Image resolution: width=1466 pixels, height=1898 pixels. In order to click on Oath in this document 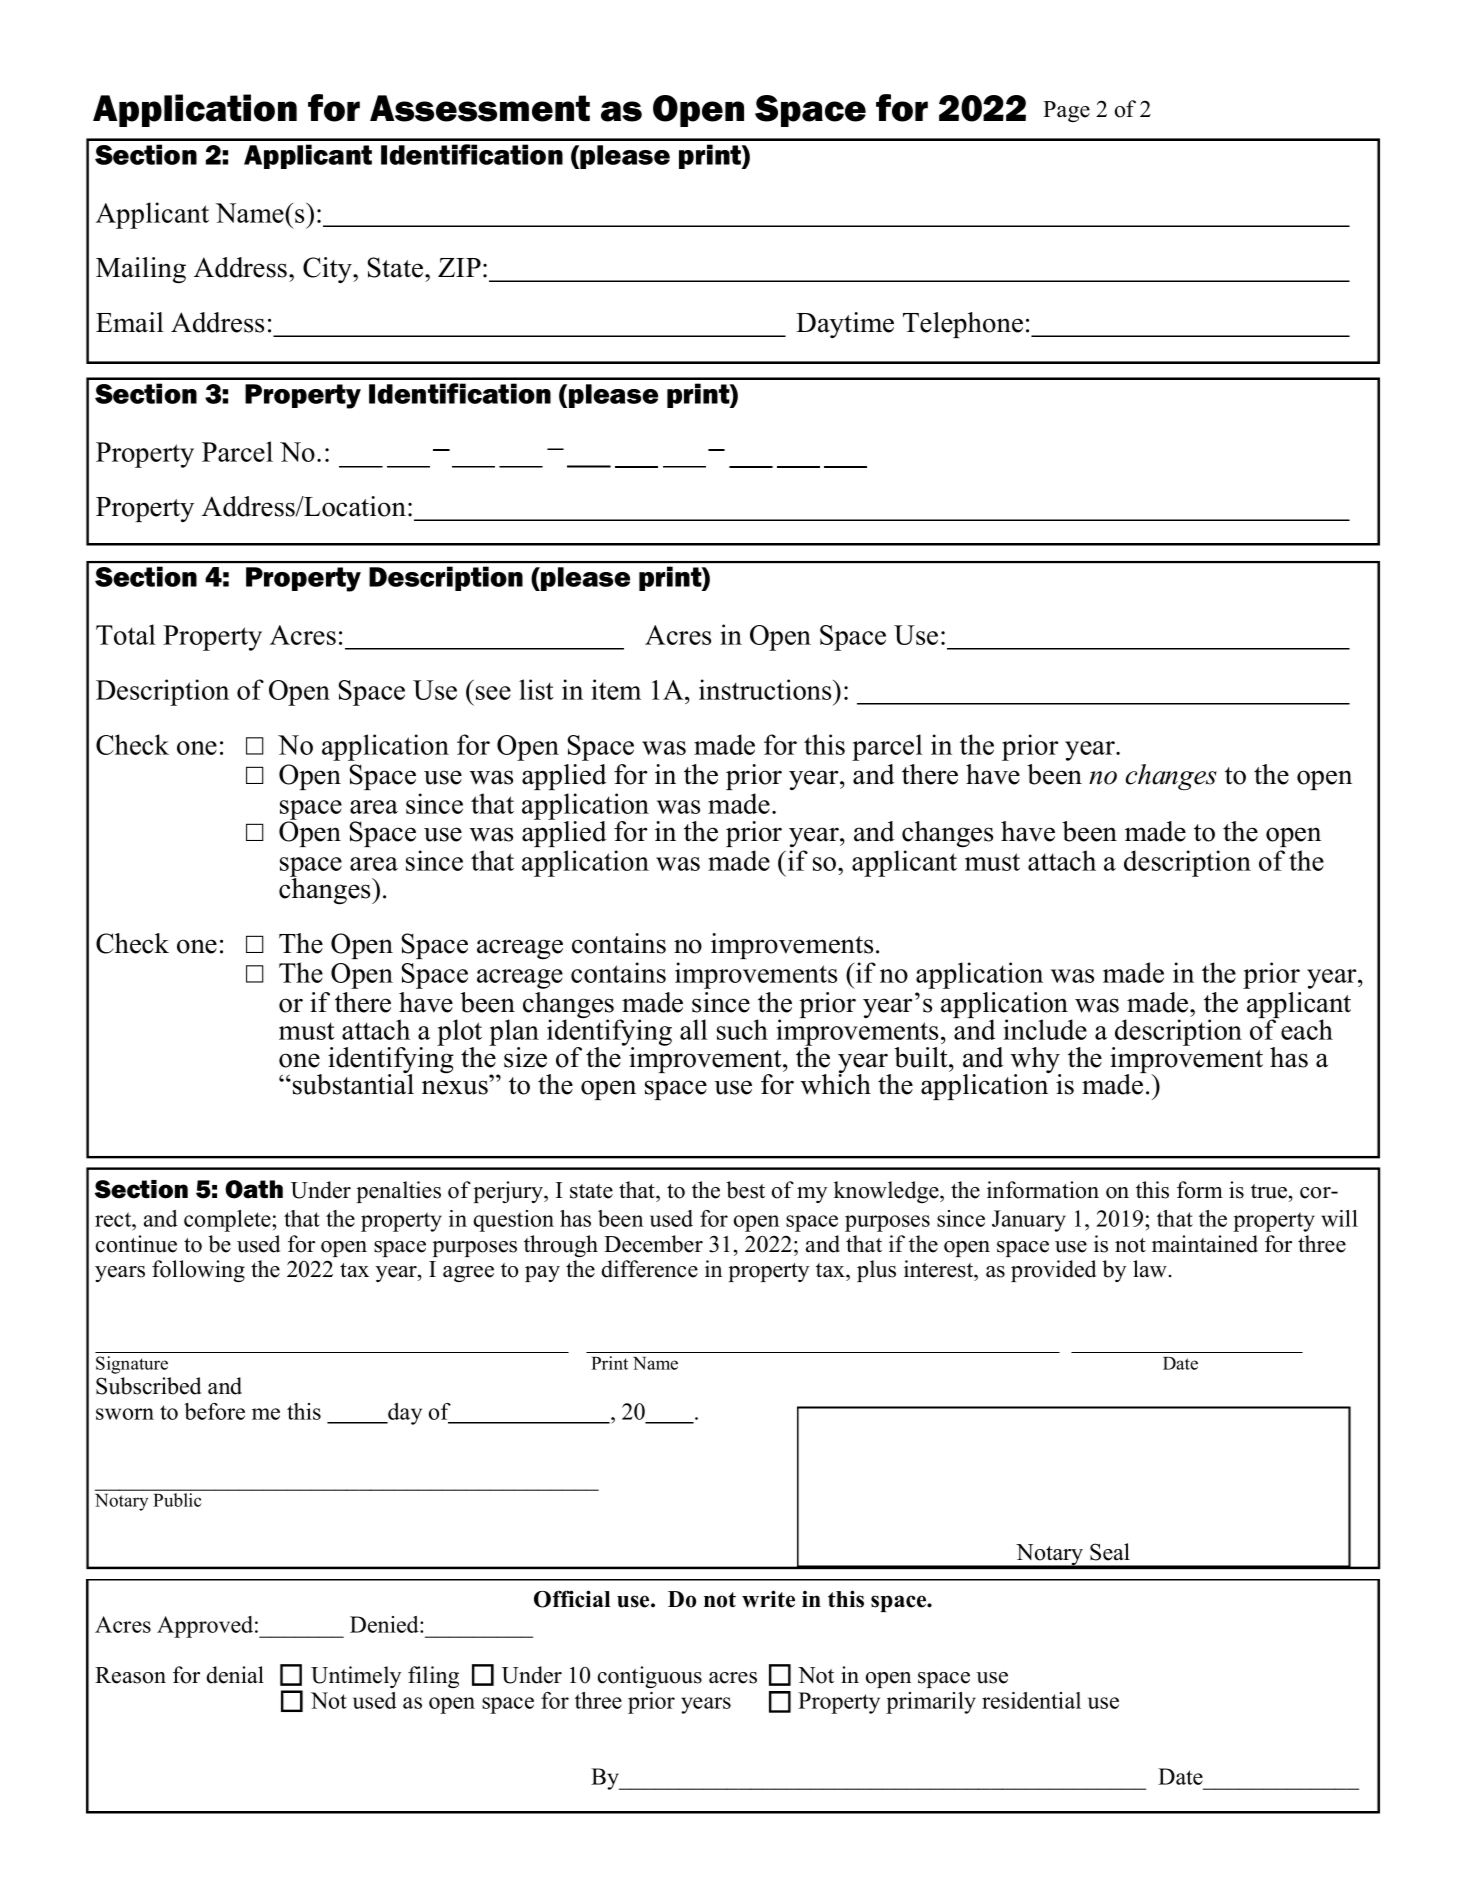, I will do `click(254, 1189)`.
